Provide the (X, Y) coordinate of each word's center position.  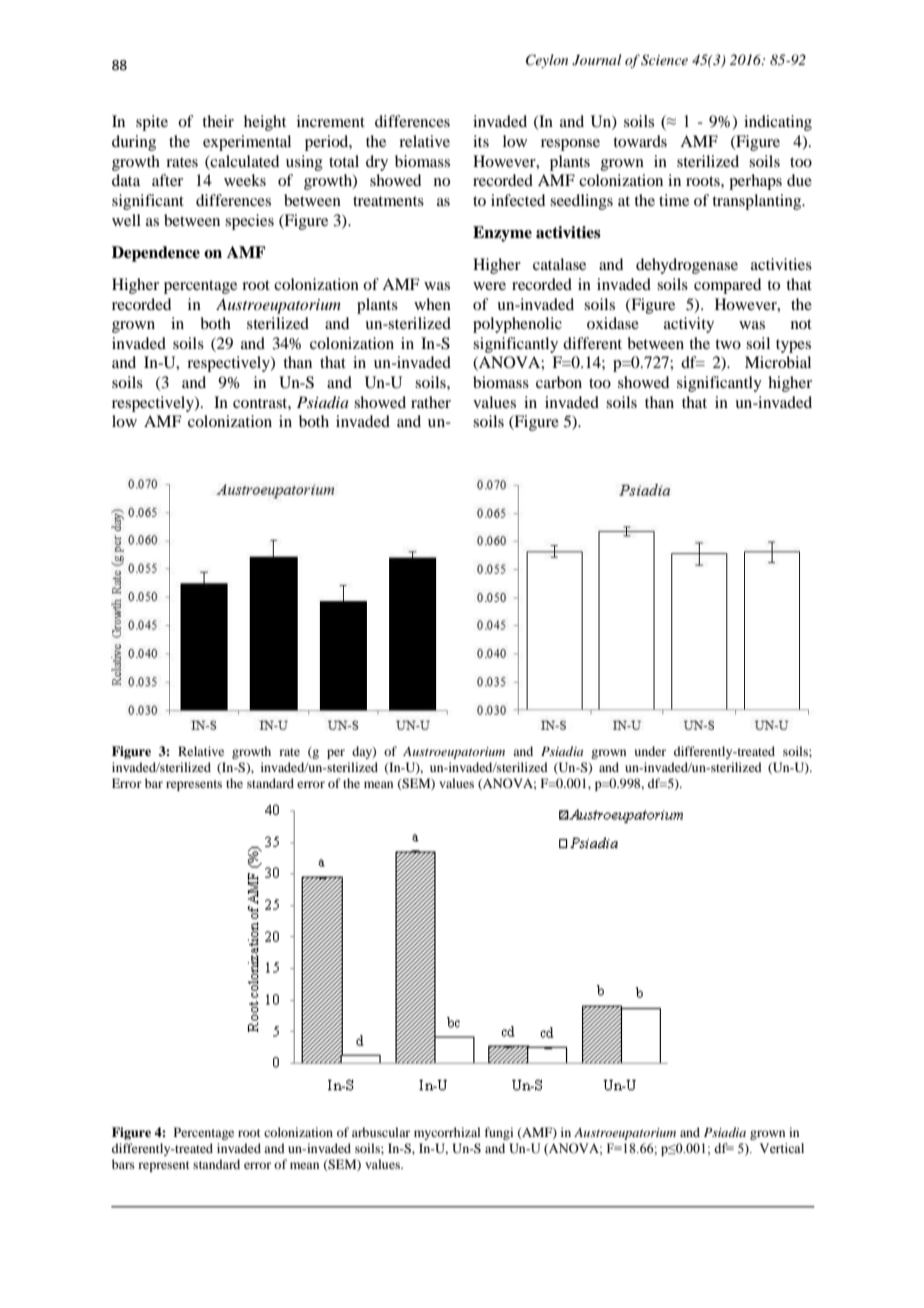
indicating (778, 123)
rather (431, 402)
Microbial (778, 362)
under (650, 751)
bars (123, 1164)
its (481, 141)
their (218, 121)
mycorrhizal (447, 1133)
